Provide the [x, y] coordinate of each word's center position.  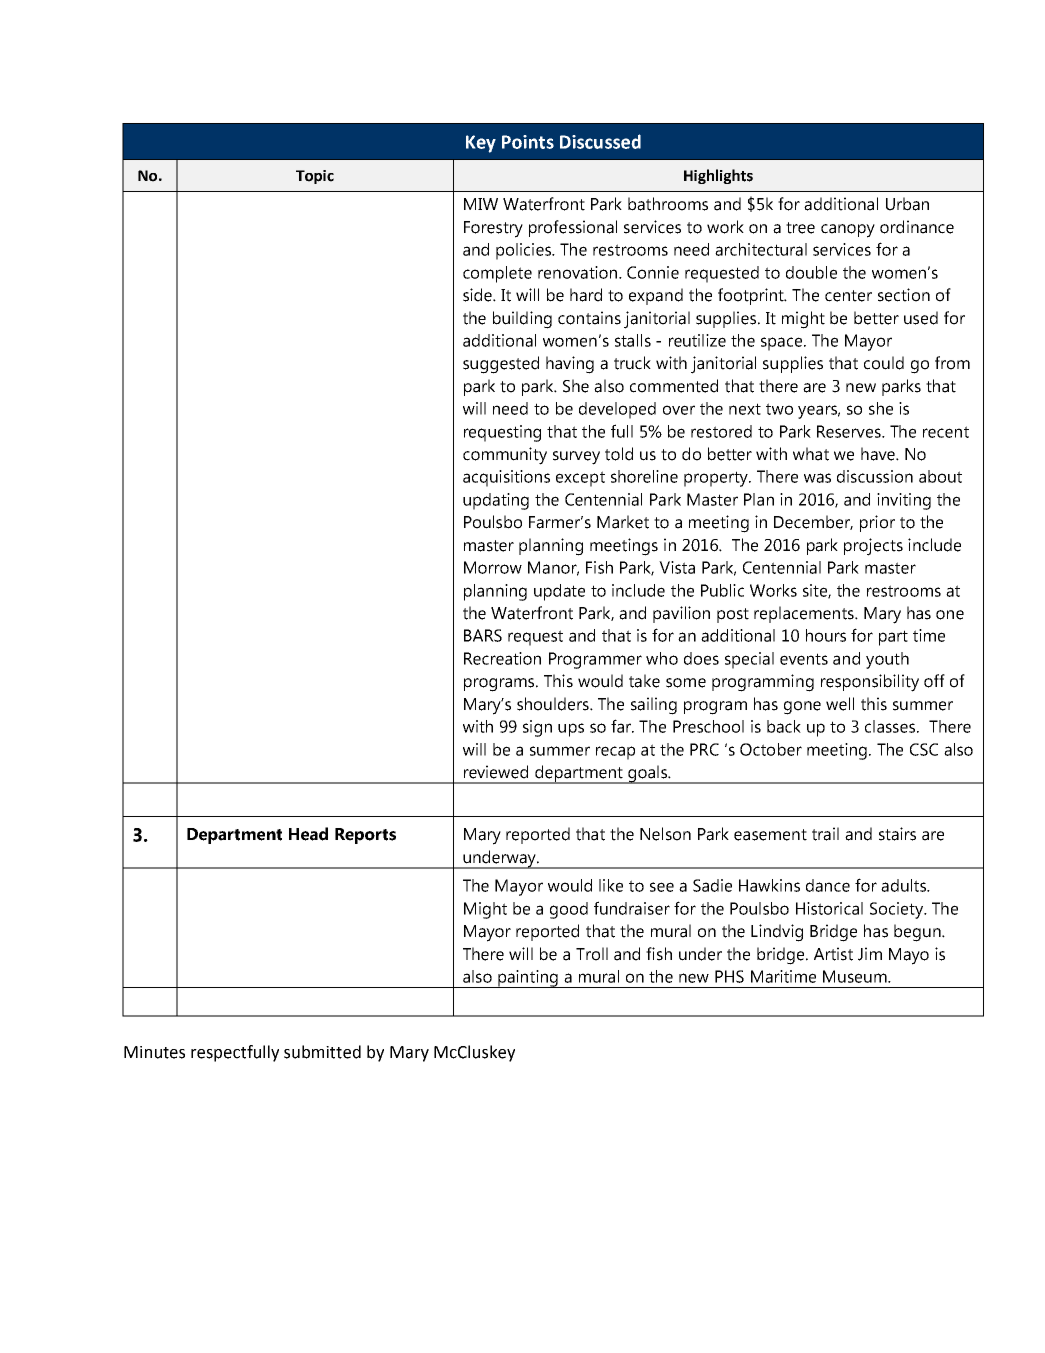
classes [891, 726]
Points [528, 142]
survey [576, 458]
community [505, 456]
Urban [907, 204]
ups [571, 730]
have [879, 454]
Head [308, 834]
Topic [315, 177]
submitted [322, 1052]
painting [528, 979]
